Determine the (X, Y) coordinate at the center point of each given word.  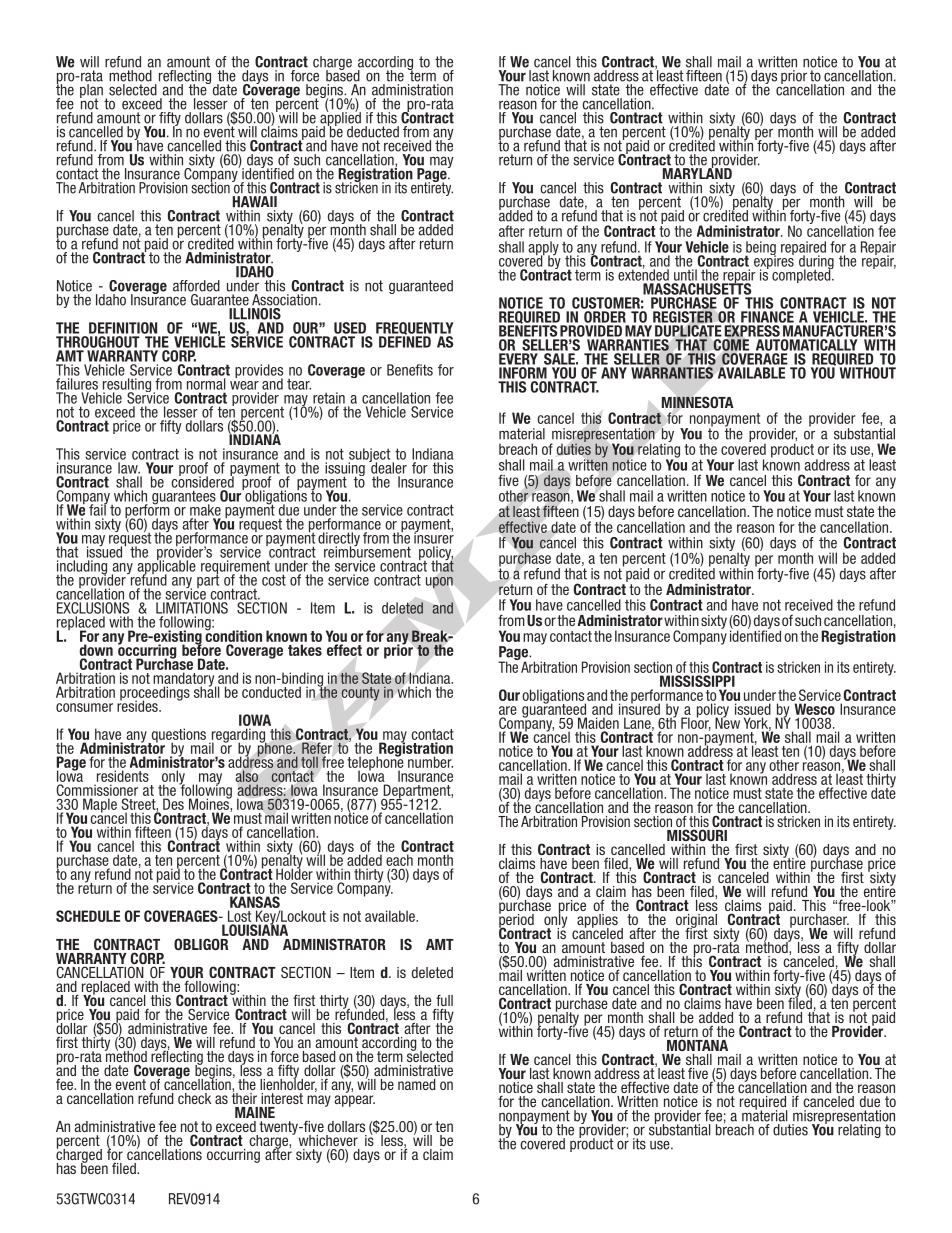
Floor (696, 723)
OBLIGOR (201, 944)
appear (354, 1101)
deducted (373, 132)
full (444, 1000)
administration (412, 90)
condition (233, 635)
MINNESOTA (698, 402)
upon (439, 582)
